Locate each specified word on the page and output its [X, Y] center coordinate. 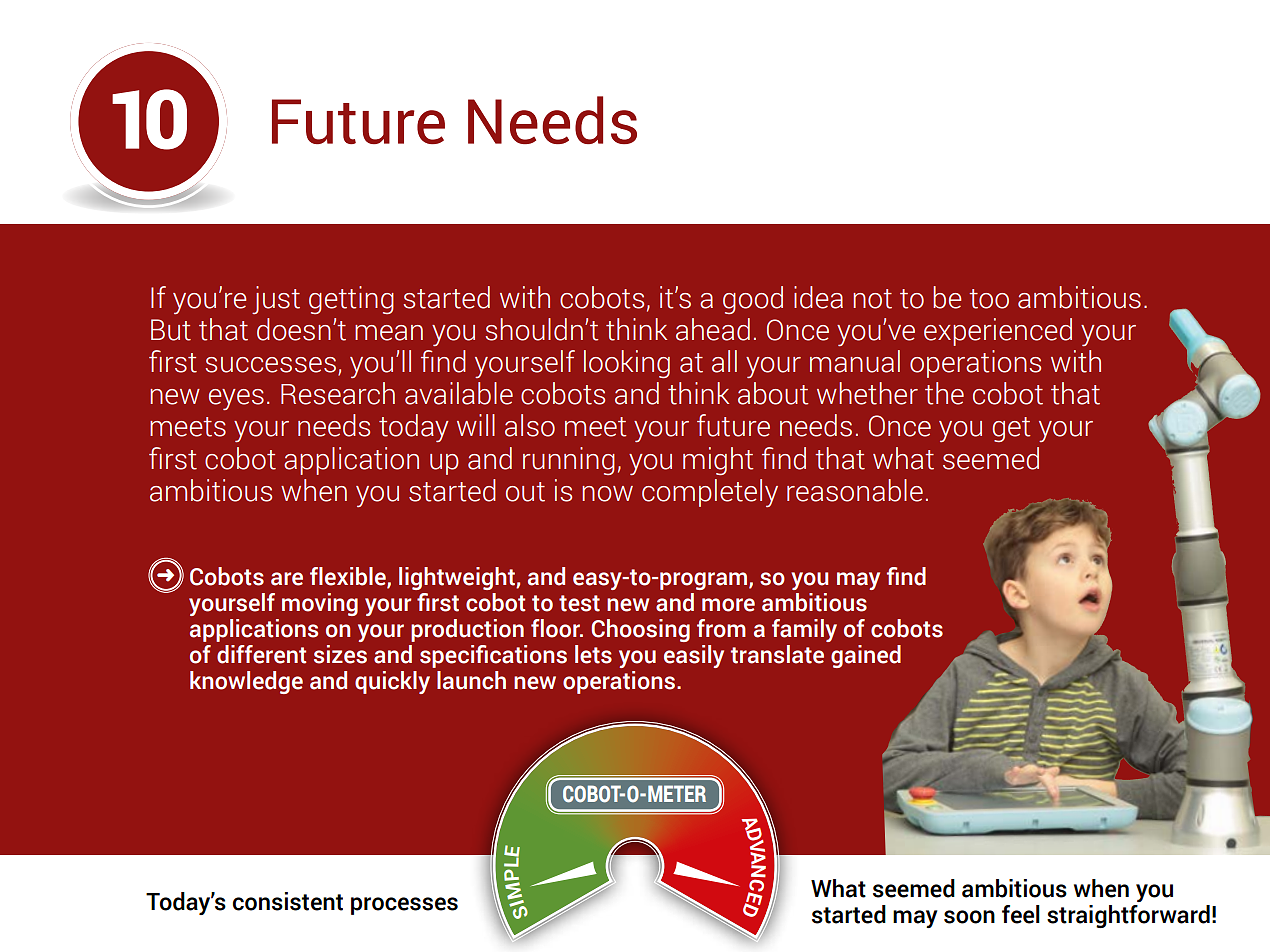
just [276, 300]
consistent [288, 901]
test [579, 603]
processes [404, 906]
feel [1021, 914]
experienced [998, 332]
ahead [713, 329]
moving [320, 604]
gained [866, 656]
